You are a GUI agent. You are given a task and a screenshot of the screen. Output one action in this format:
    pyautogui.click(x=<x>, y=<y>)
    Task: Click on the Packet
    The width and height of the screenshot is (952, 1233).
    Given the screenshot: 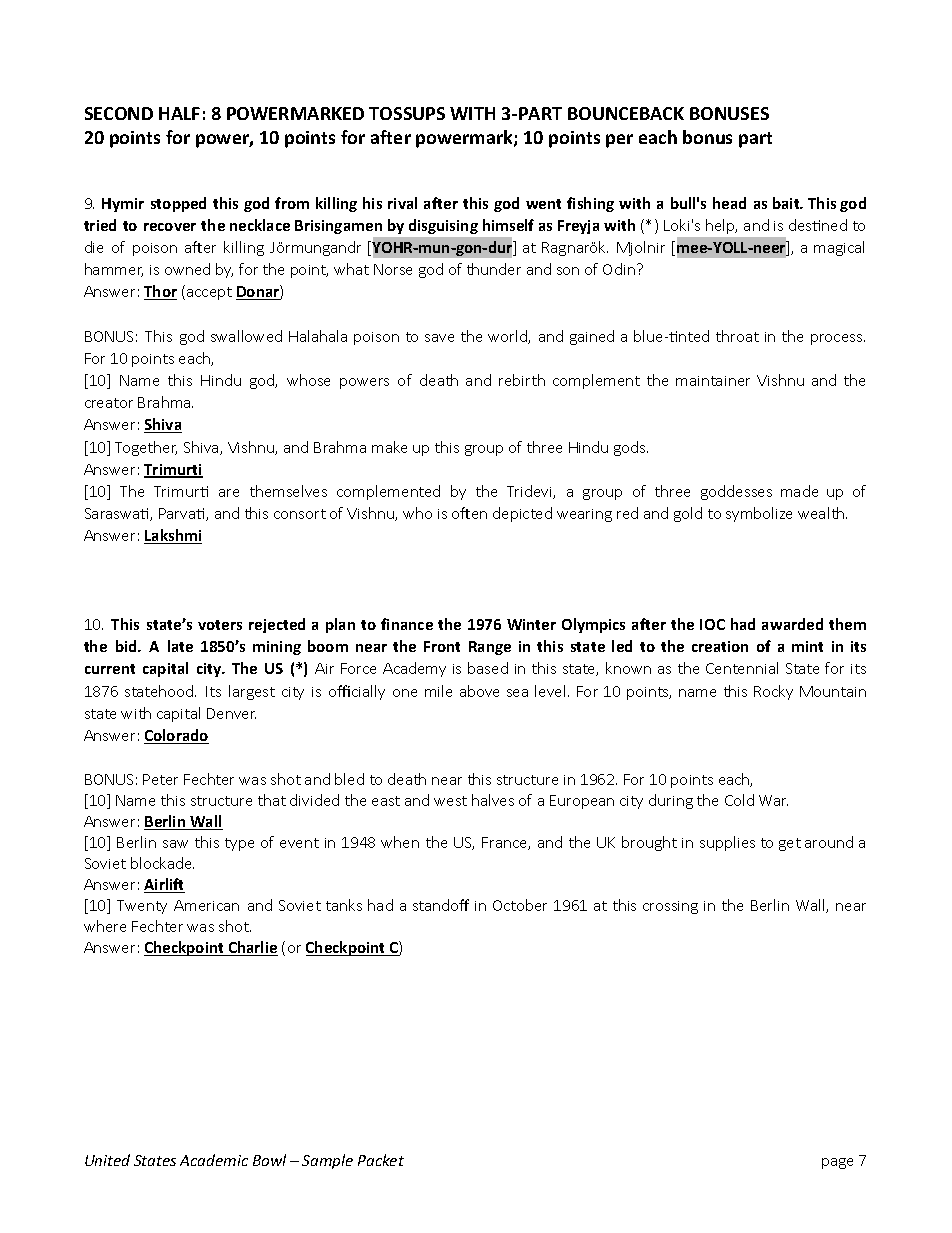 What is the action you would take?
    pyautogui.click(x=381, y=1160)
